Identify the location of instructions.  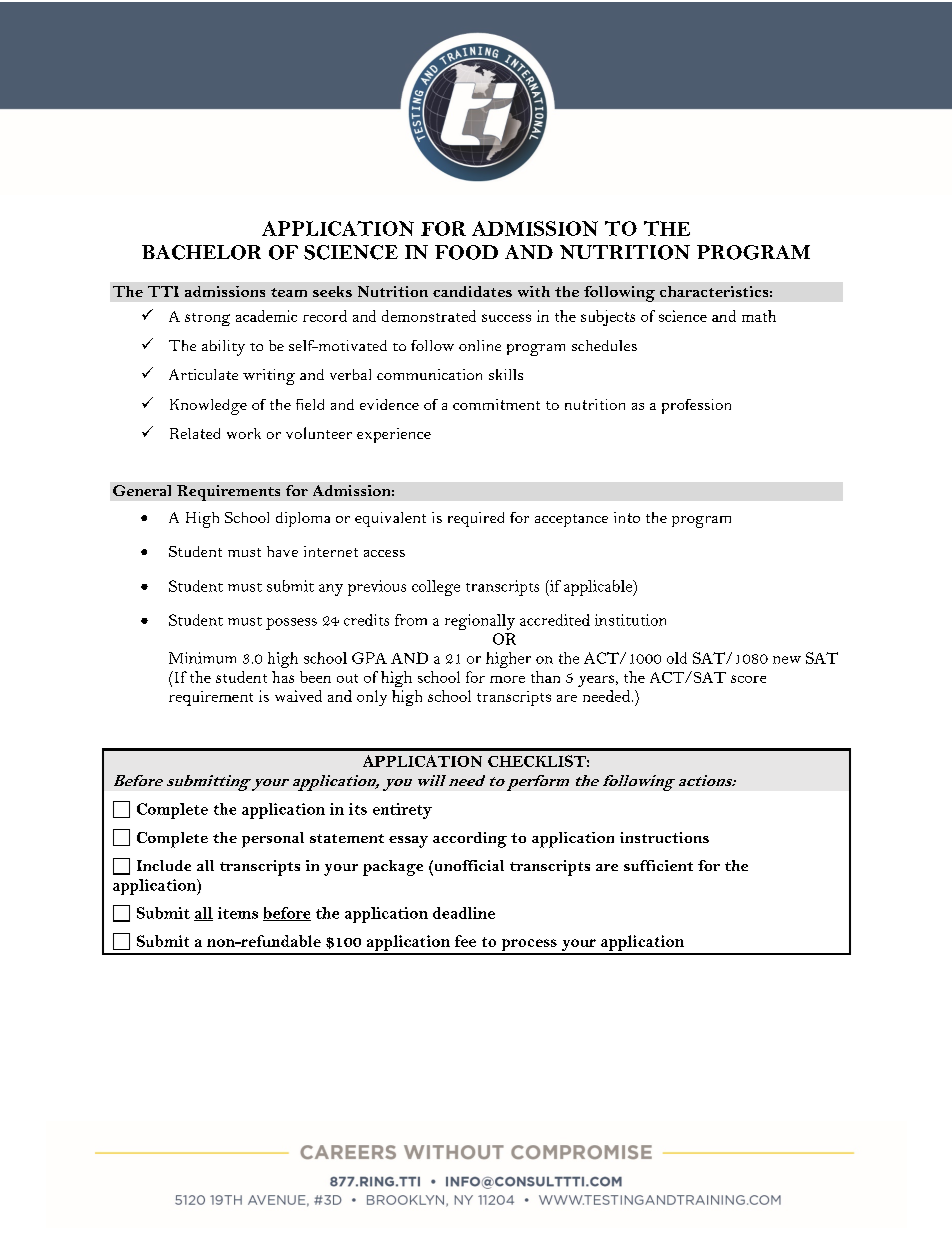
(664, 837).
